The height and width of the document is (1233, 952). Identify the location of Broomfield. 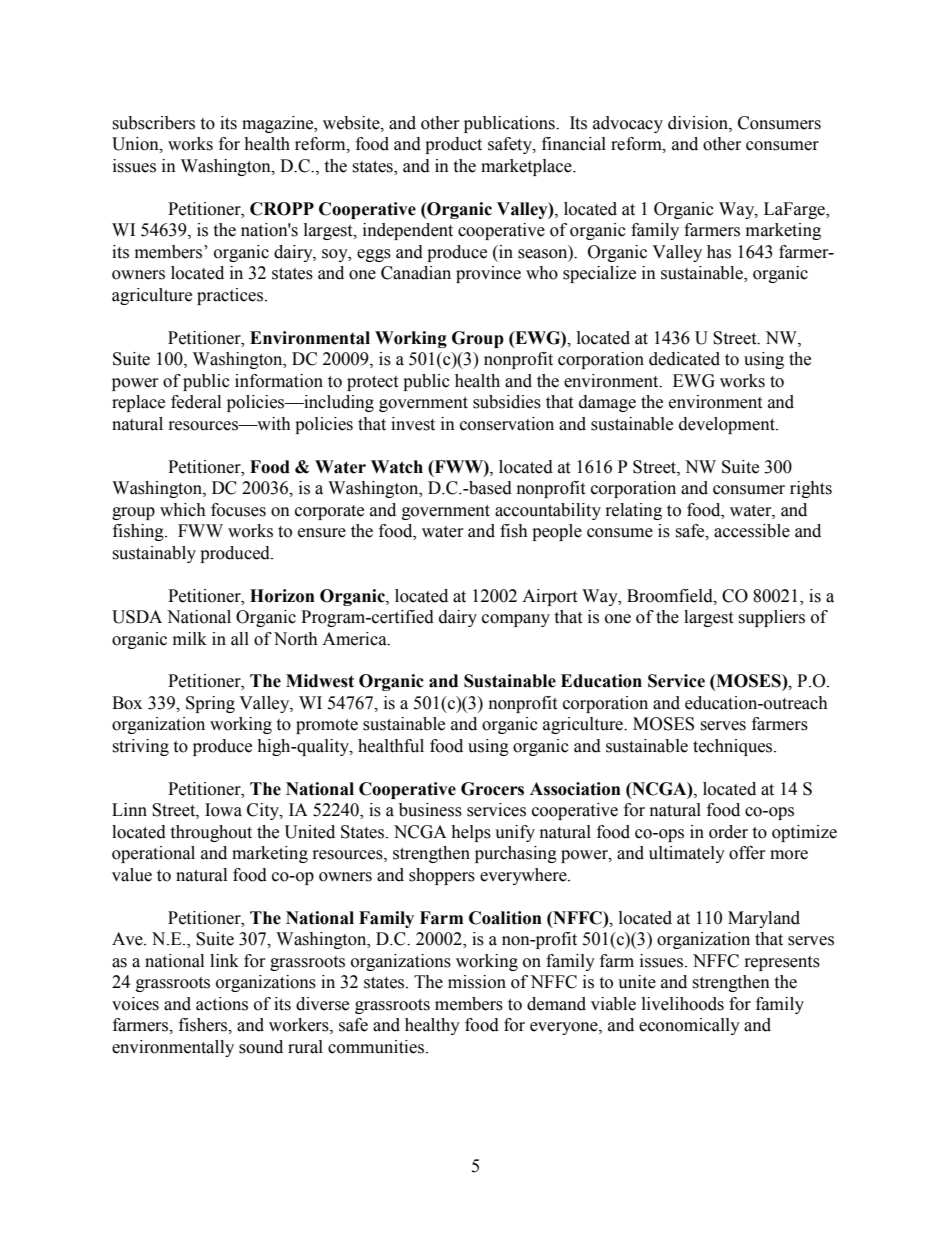
(671, 596).
